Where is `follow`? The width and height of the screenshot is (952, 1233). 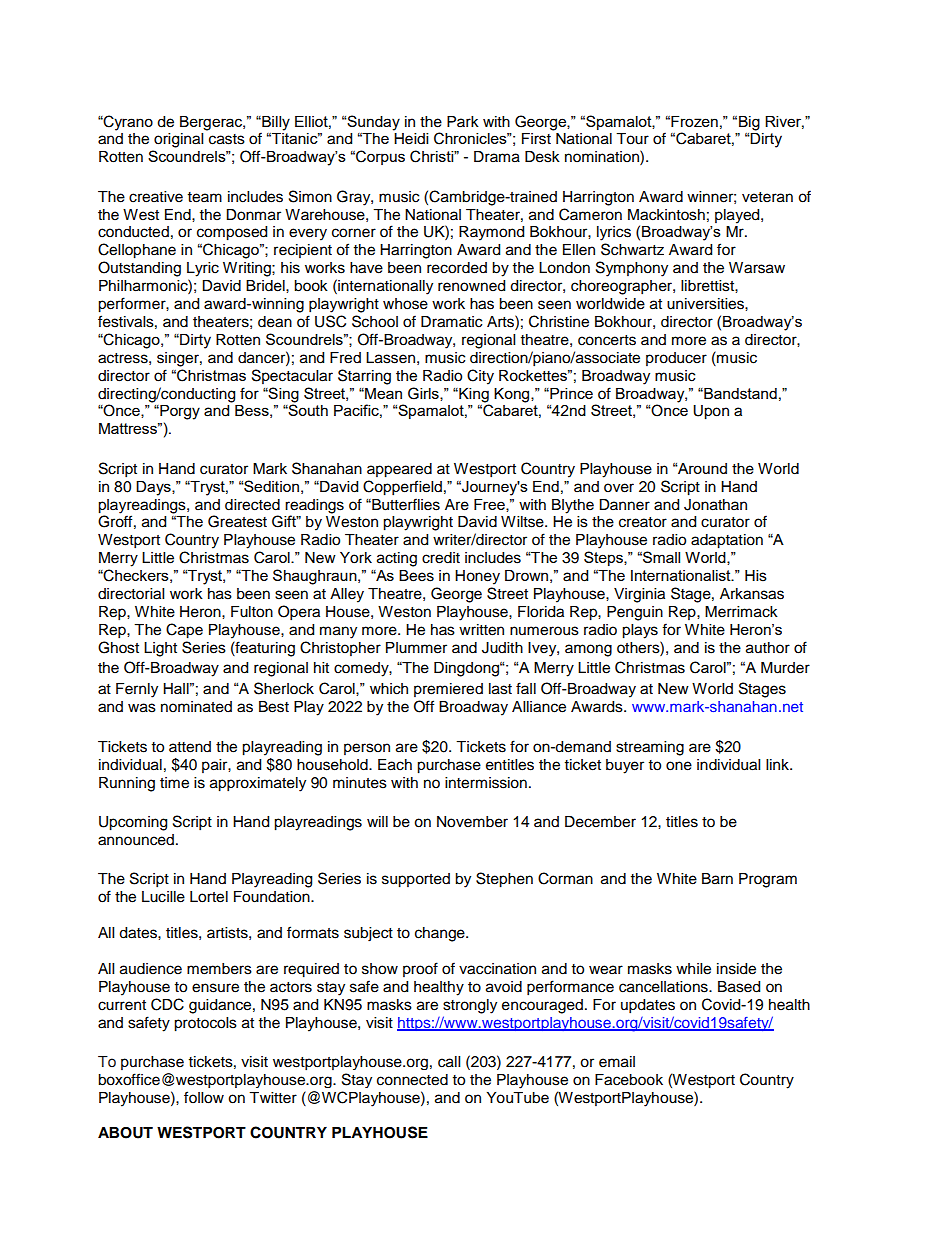
follow is located at coordinates (204, 1097).
